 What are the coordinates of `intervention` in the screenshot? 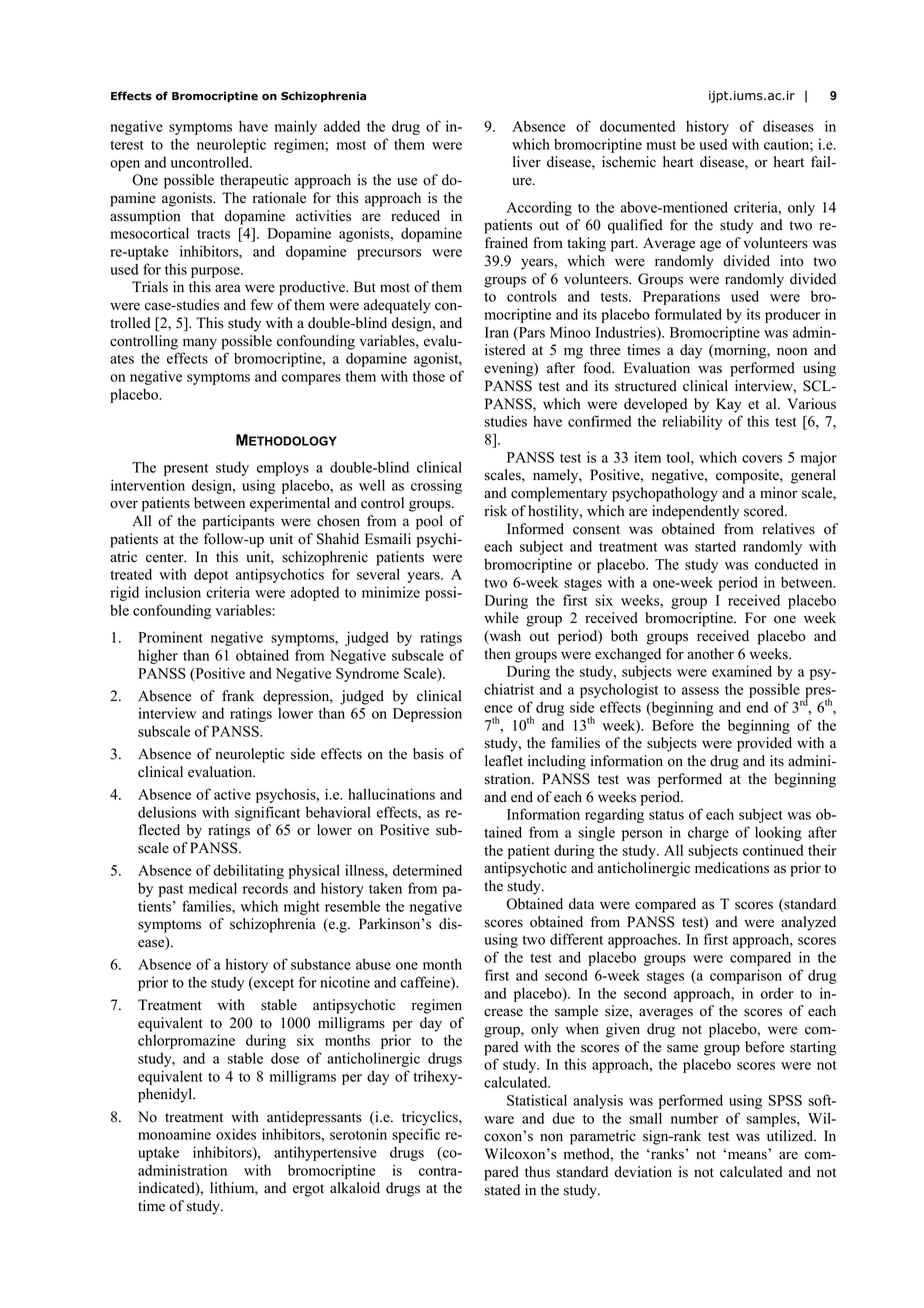 It's located at (148, 485).
